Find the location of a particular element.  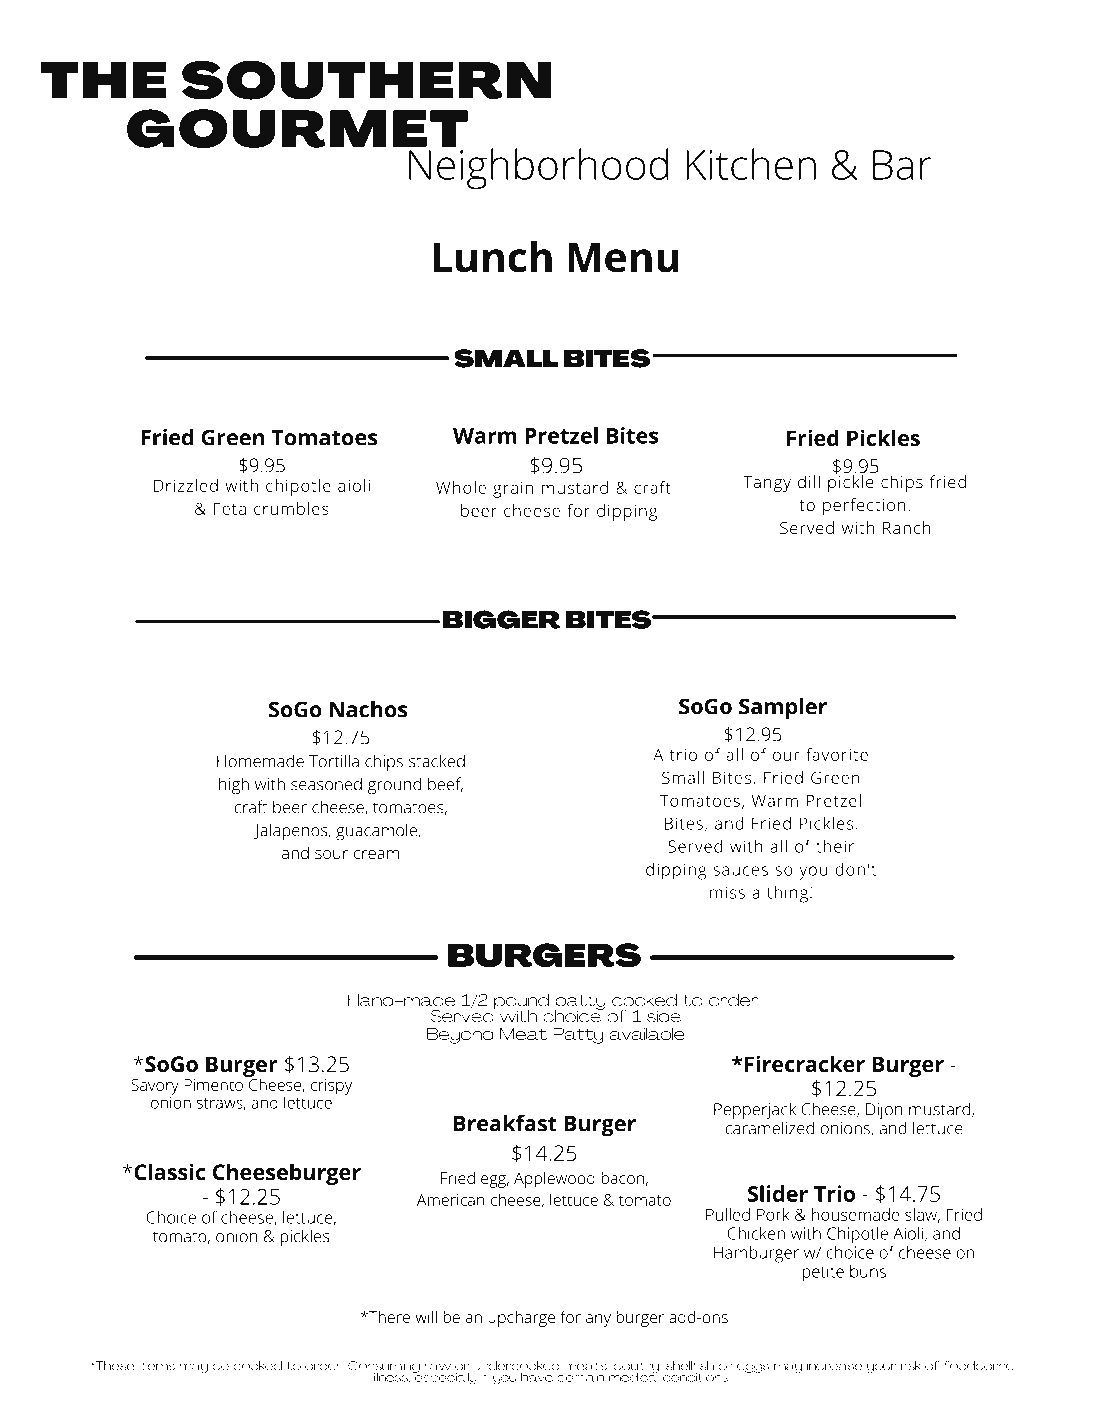

dill is located at coordinates (809, 481).
